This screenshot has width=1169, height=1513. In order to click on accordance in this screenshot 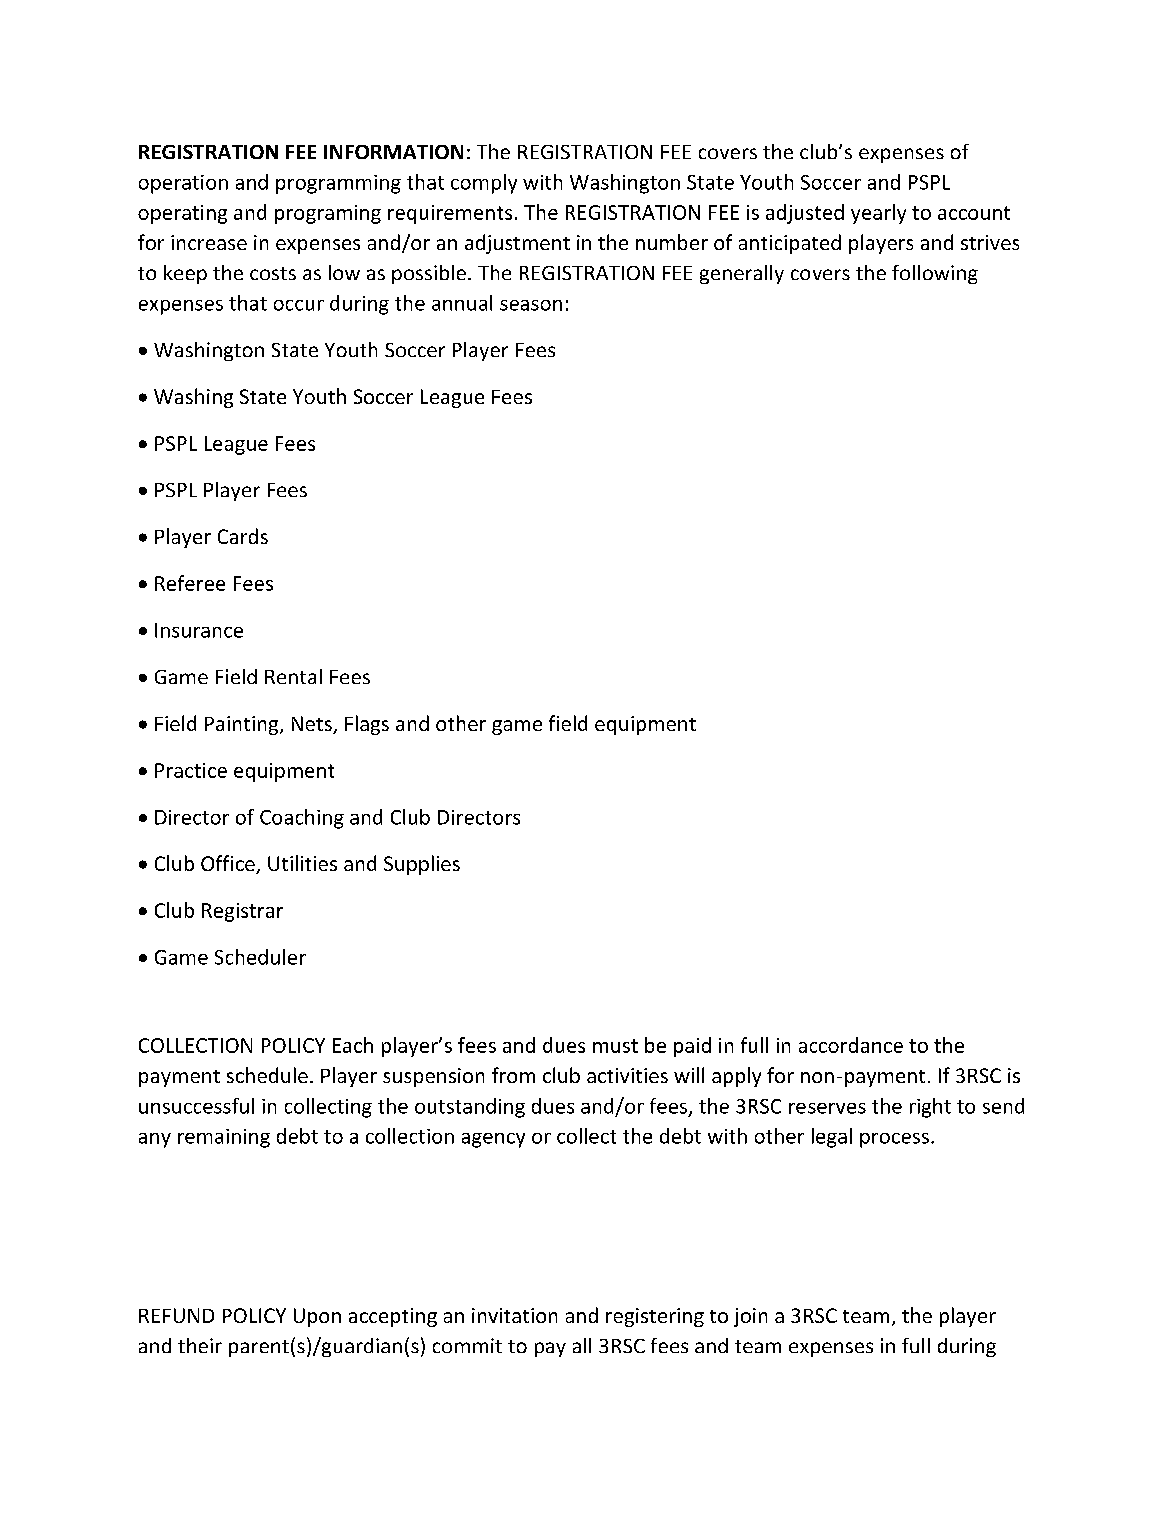, I will do `click(851, 1045)`.
